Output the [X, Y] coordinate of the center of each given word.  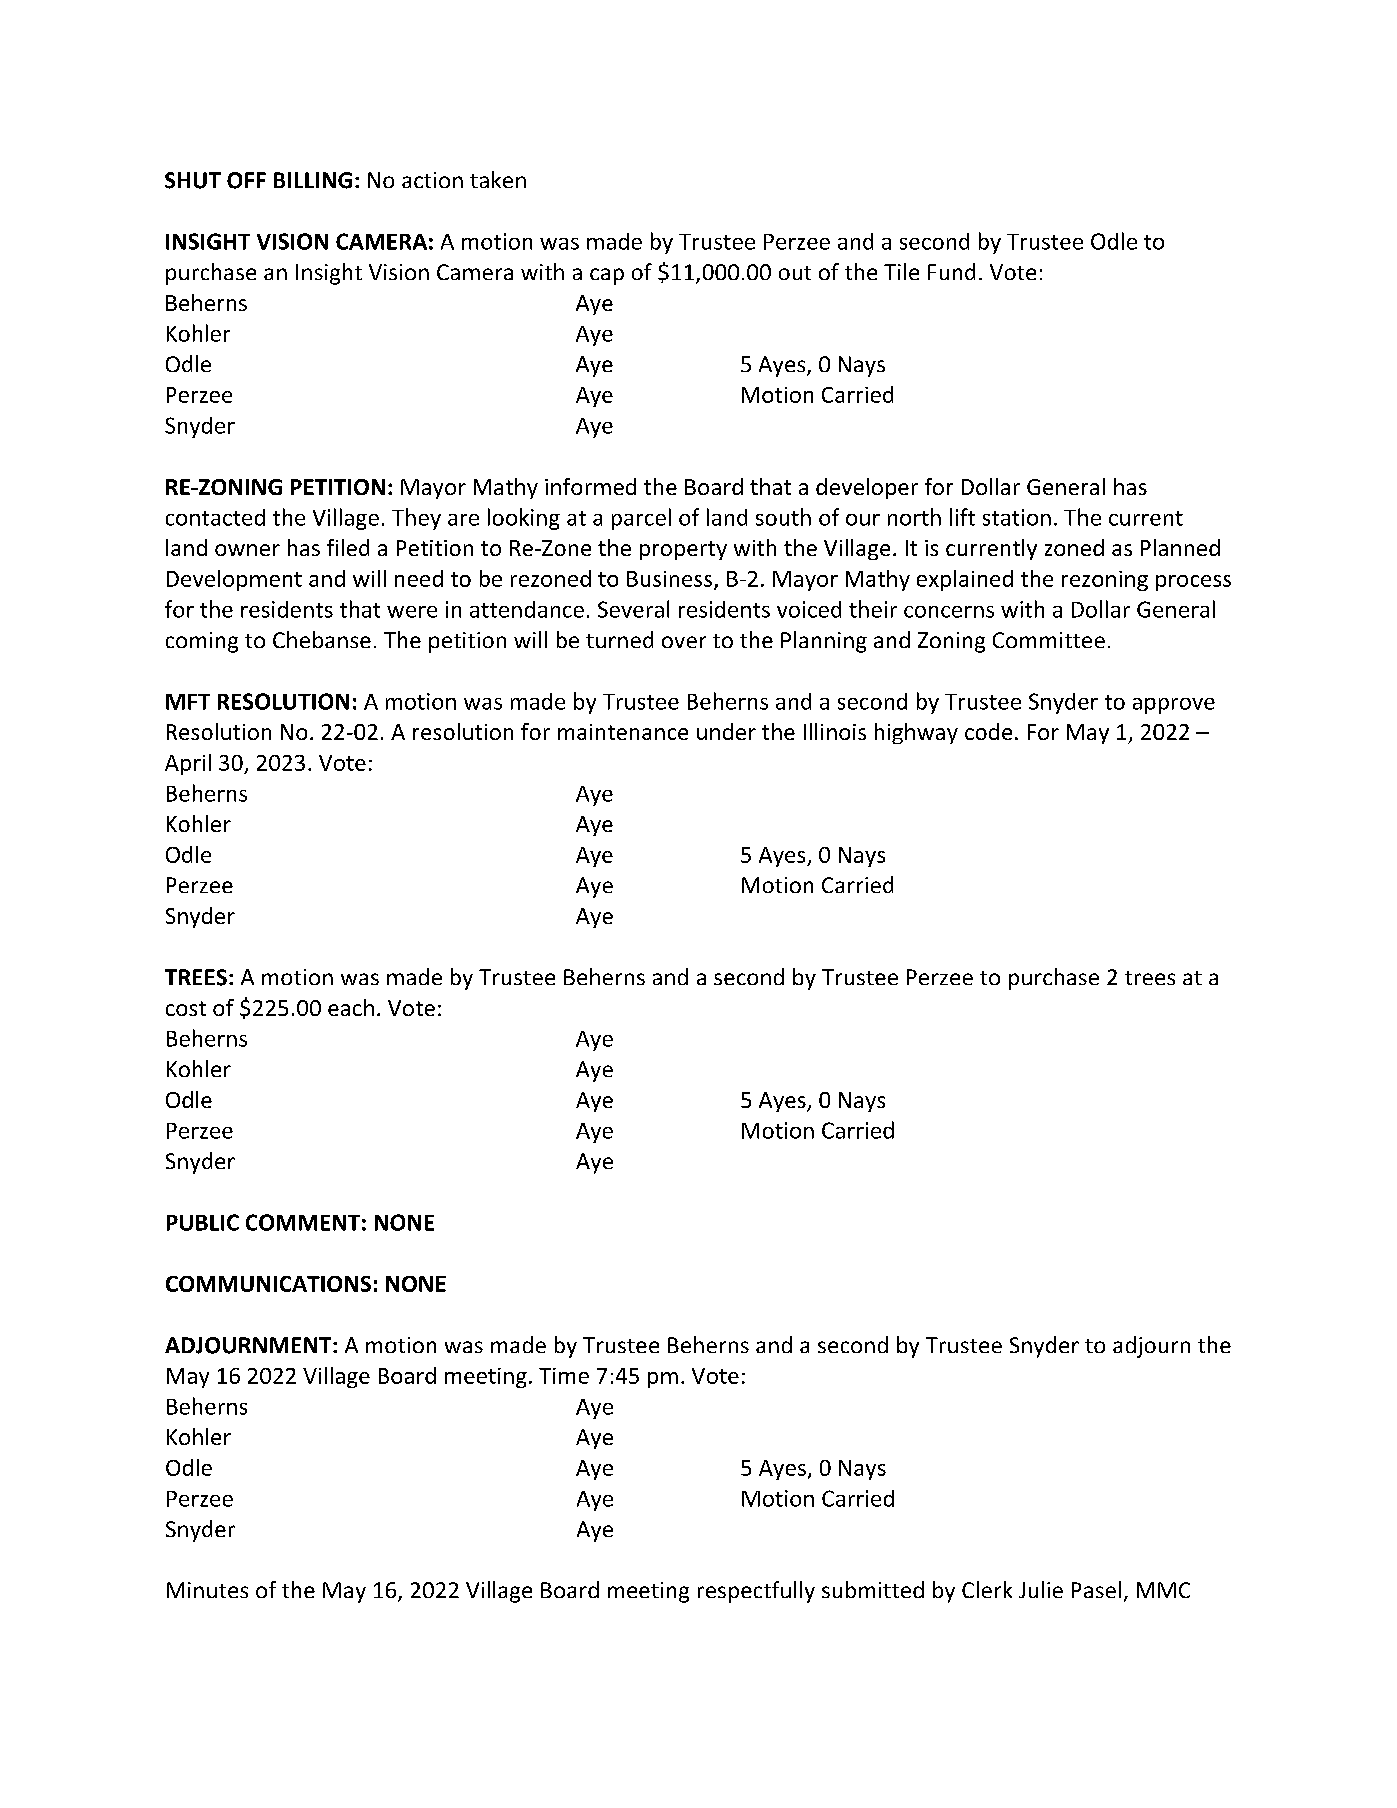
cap [607, 276]
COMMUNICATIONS [268, 1284]
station [1017, 517]
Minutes [207, 1590]
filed [348, 547]
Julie [1041, 1589]
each [351, 1007]
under [726, 731]
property [683, 550]
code [988, 731]
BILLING [313, 180]
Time [564, 1376]
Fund [951, 271]
